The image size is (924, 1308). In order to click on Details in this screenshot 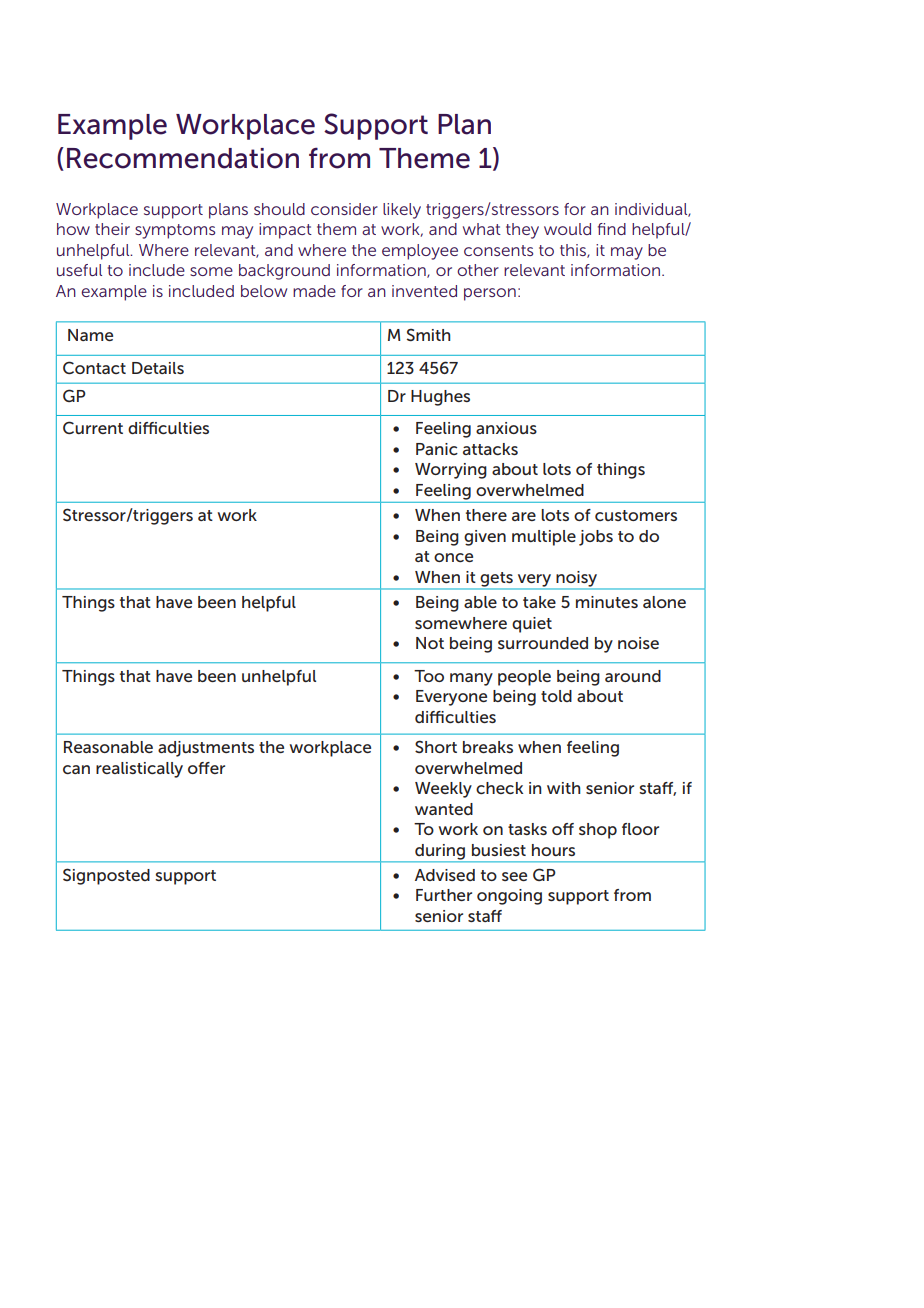, I will do `click(158, 368)`.
